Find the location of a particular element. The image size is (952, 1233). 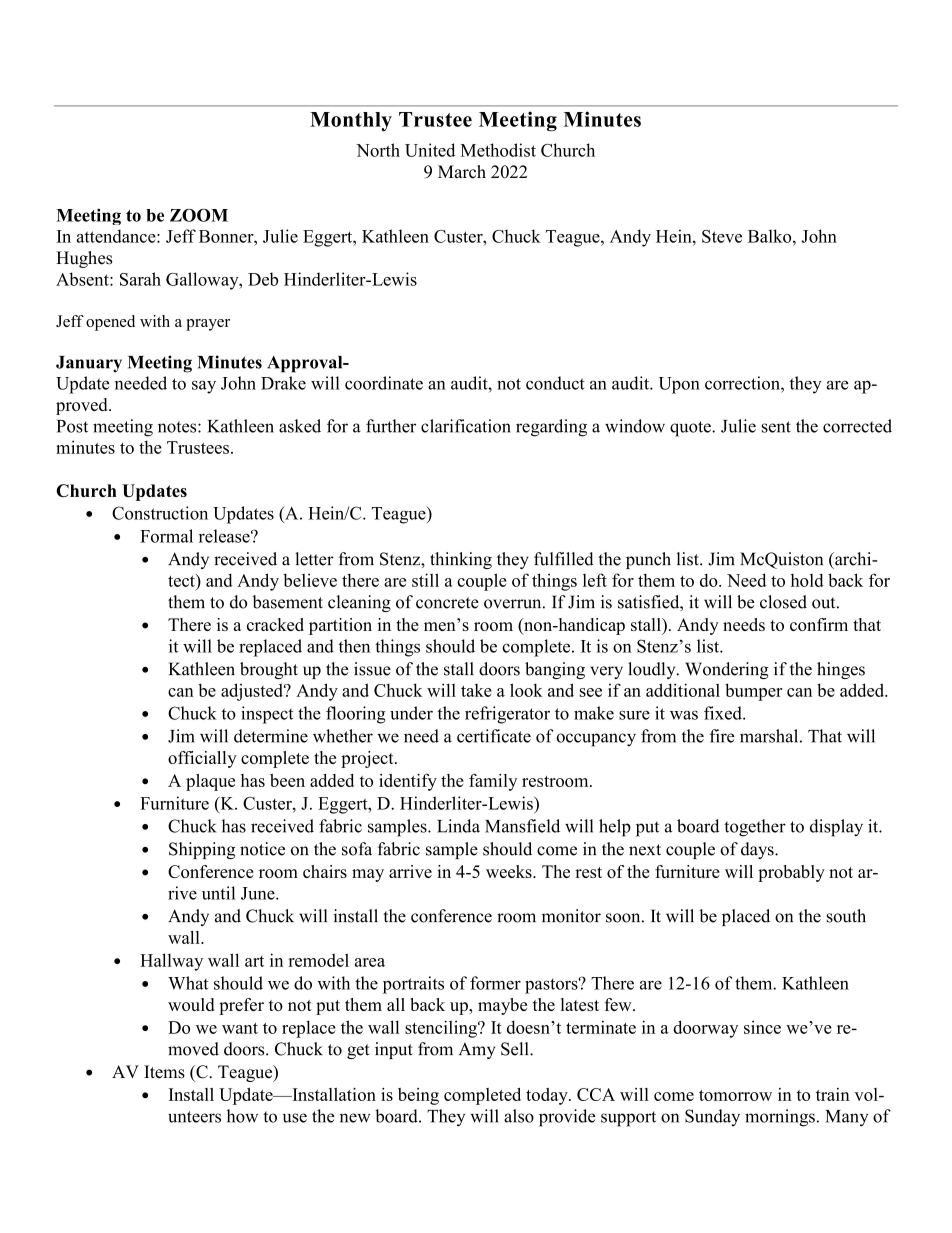

Balko is located at coordinates (771, 236).
